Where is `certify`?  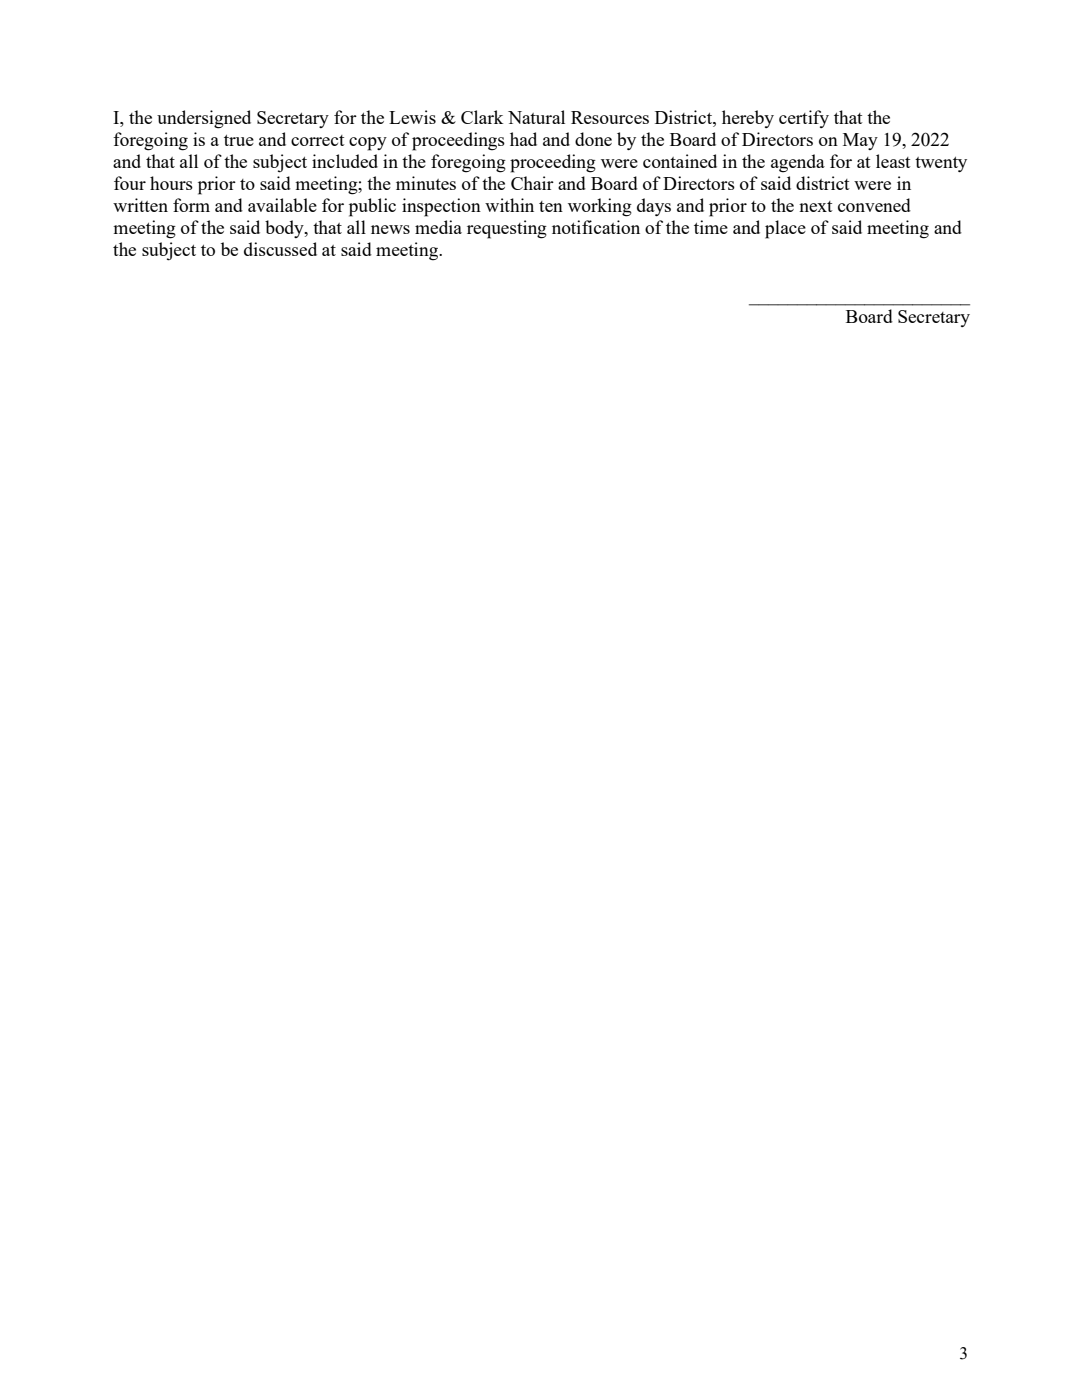 certify is located at coordinates (804, 119).
